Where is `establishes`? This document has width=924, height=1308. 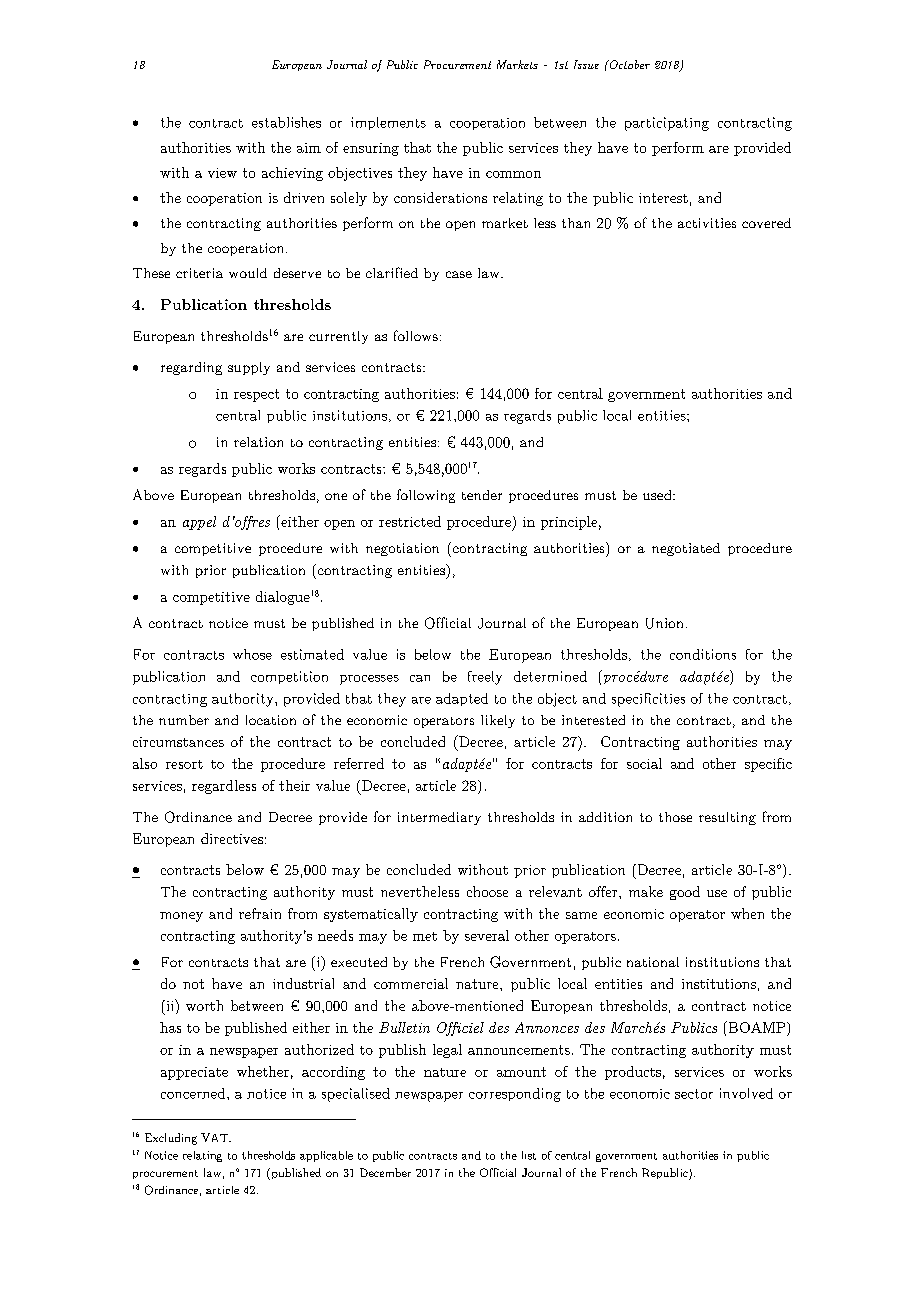
establishes is located at coordinates (286, 122).
